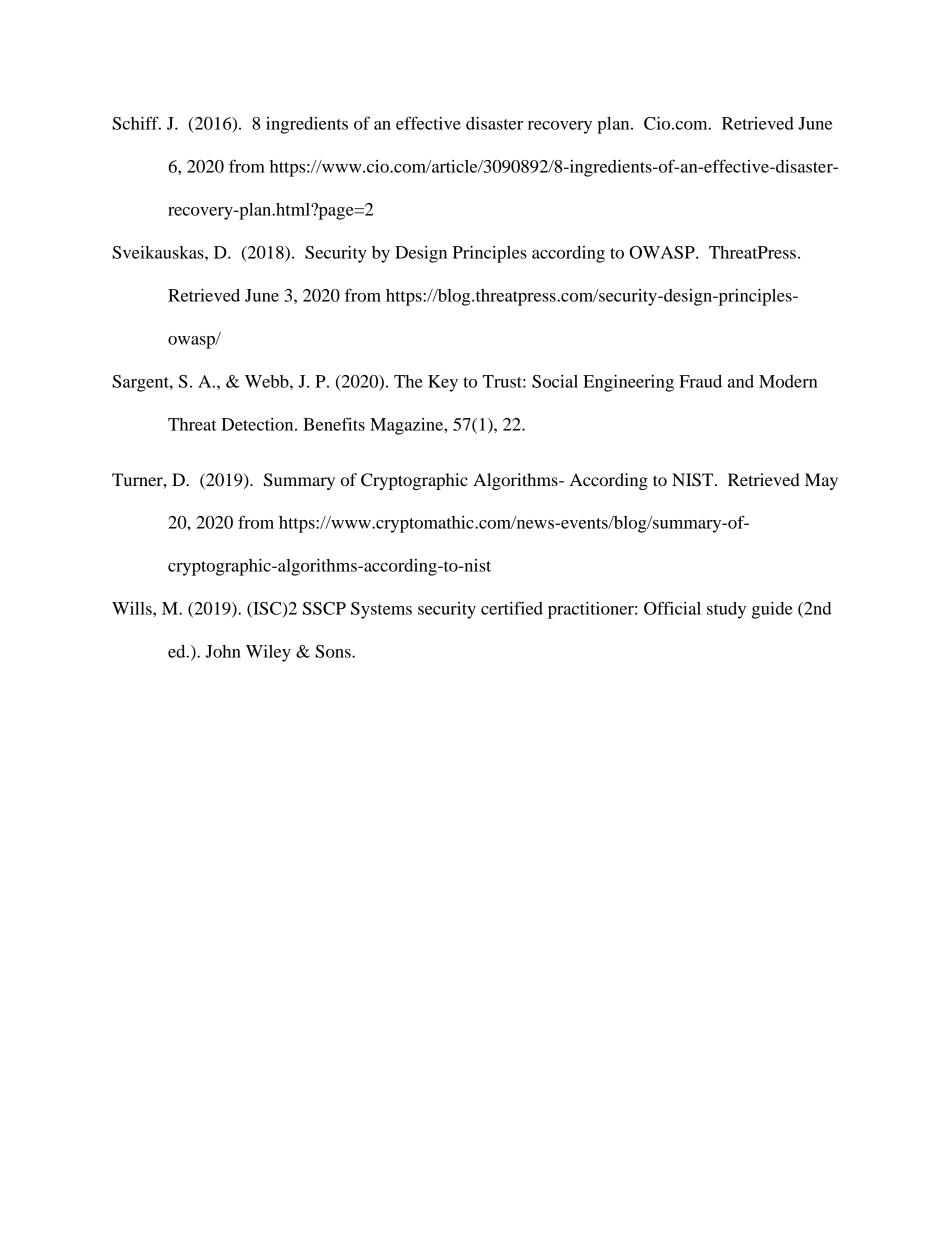 The image size is (952, 1233). Describe the element at coordinates (136, 123) in the document. I see `Schiff` at that location.
